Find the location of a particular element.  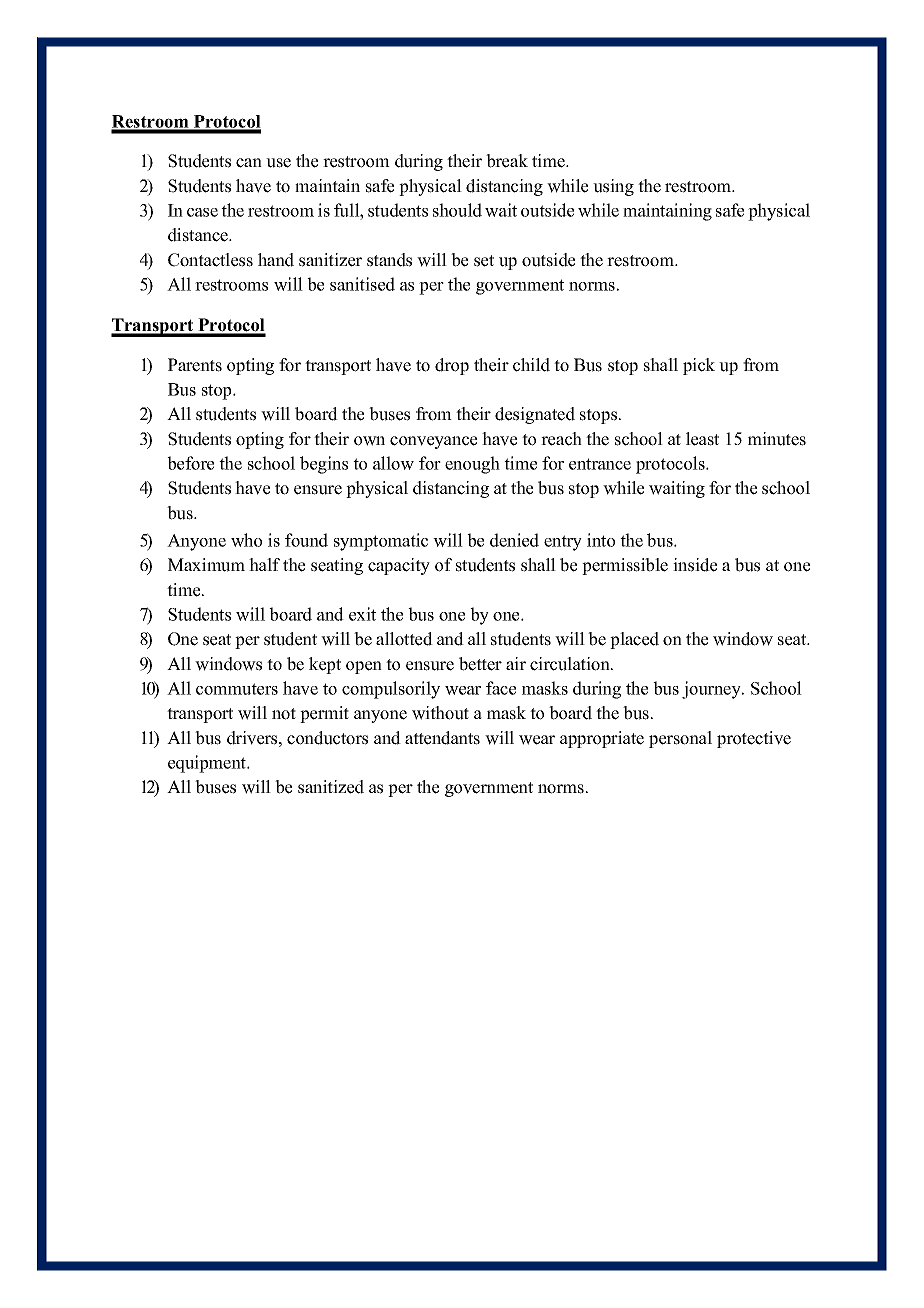

can is located at coordinates (249, 163).
